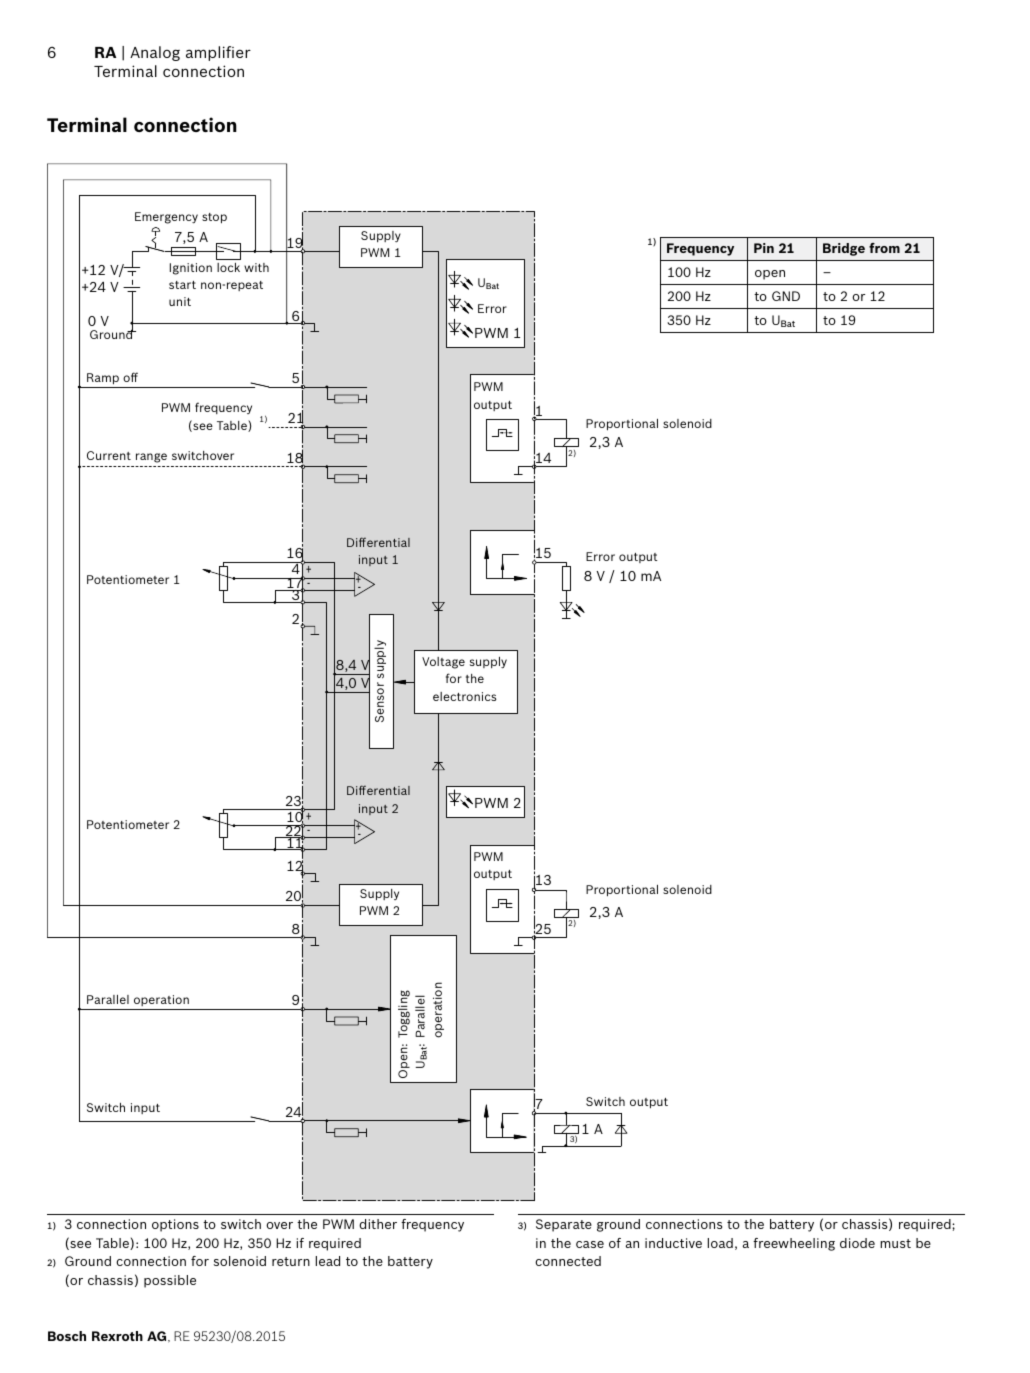  I want to click on Analog, so click(155, 53).
